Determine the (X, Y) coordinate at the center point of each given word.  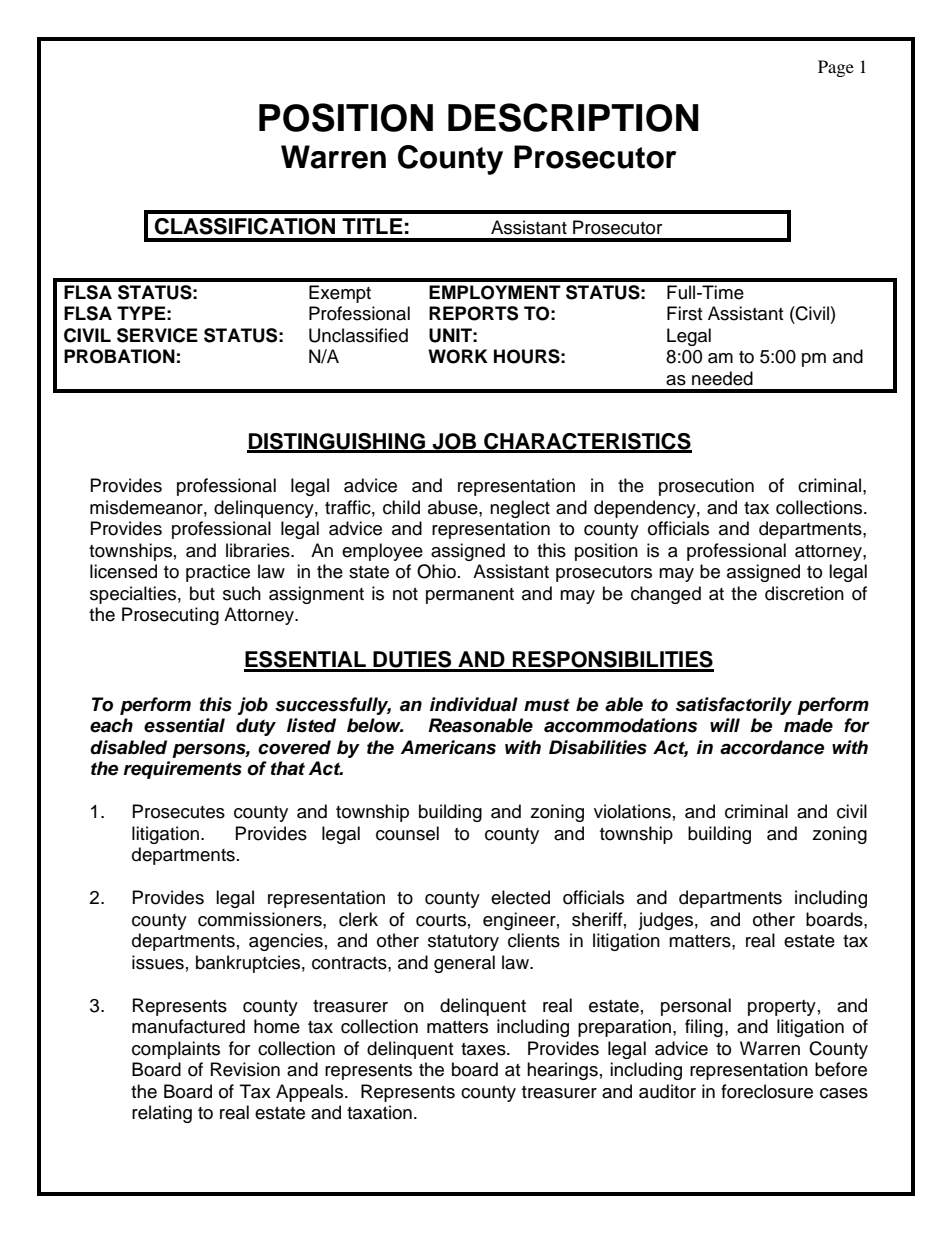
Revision (245, 1069)
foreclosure (767, 1091)
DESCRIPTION (573, 117)
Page (836, 68)
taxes (484, 1049)
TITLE (372, 226)
